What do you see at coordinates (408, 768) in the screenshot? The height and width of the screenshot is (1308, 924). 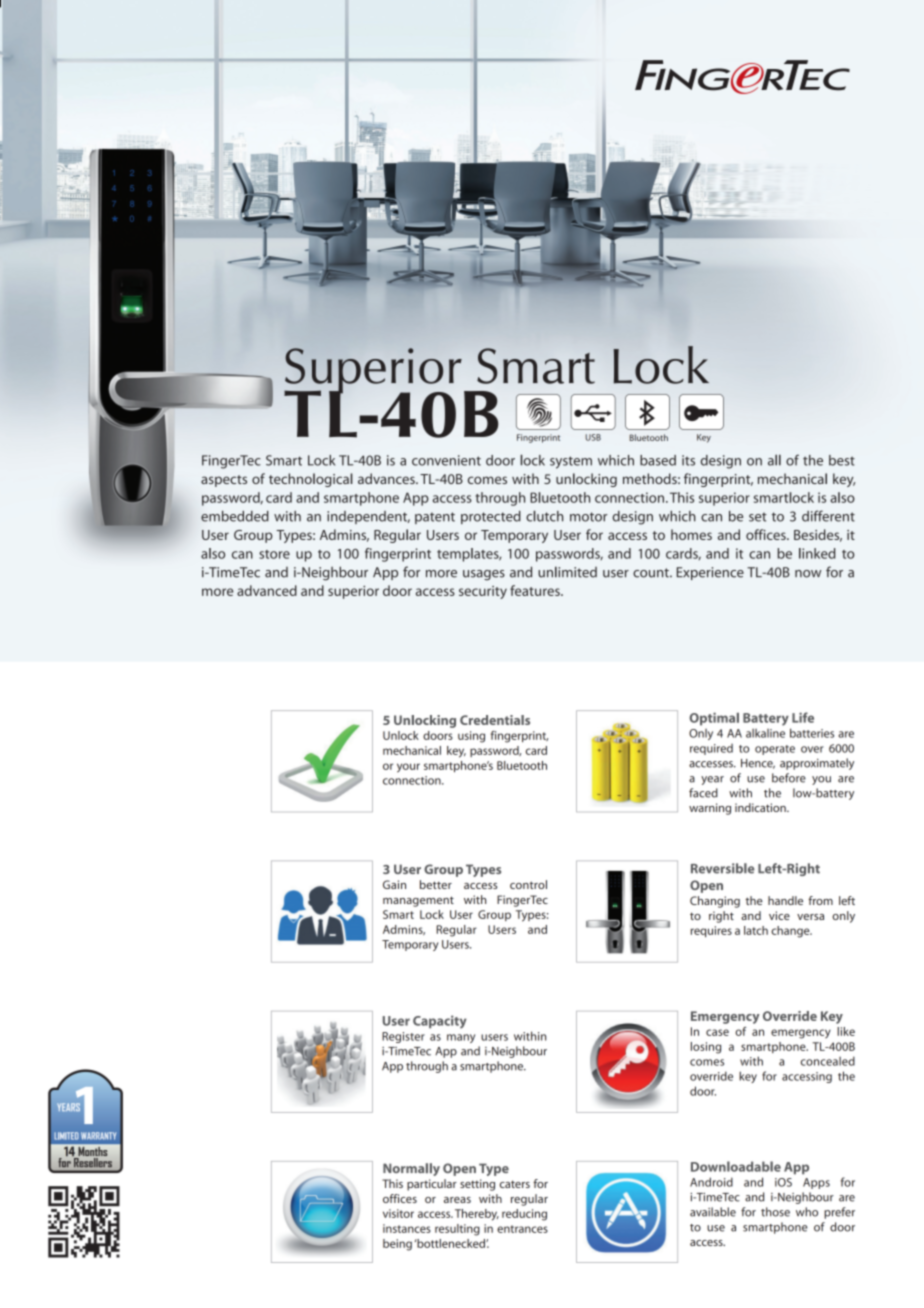 I see `your` at bounding box center [408, 768].
